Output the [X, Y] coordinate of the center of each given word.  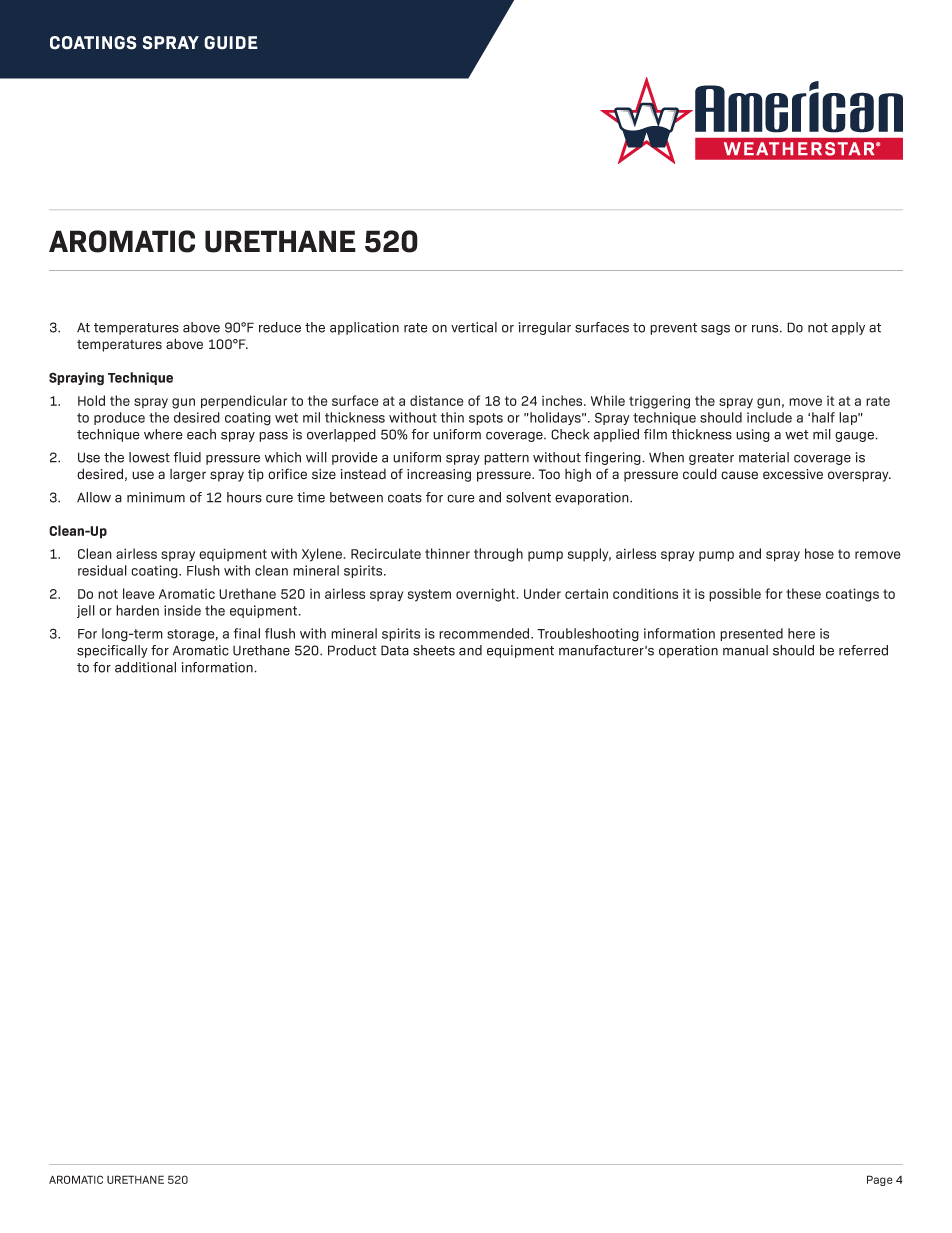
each [201, 434]
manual [745, 650]
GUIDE [231, 43]
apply [848, 328]
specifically [112, 651]
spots [486, 419]
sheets [434, 650]
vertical [474, 327]
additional [145, 667]
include [769, 417]
